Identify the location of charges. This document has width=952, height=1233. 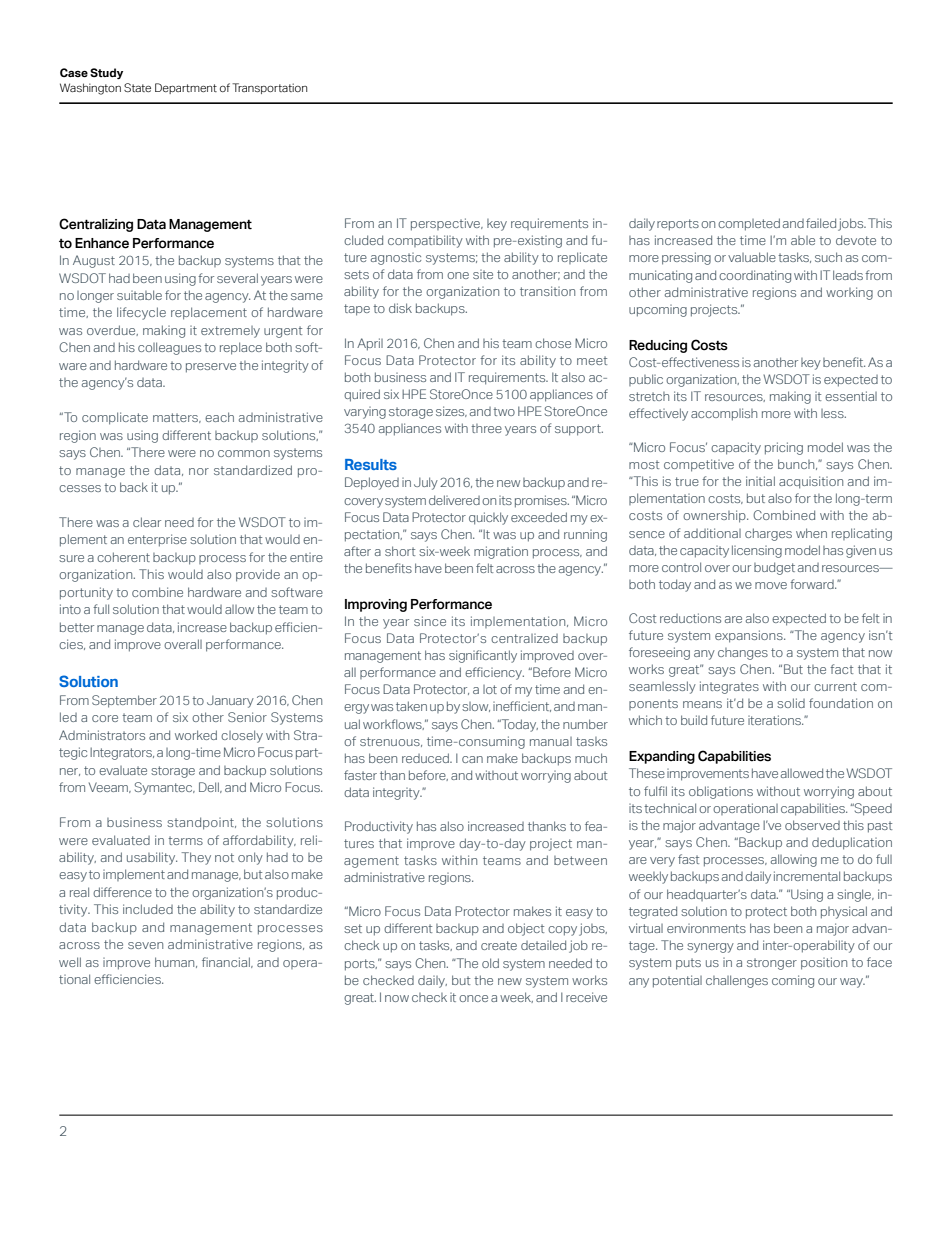
(768, 534).
